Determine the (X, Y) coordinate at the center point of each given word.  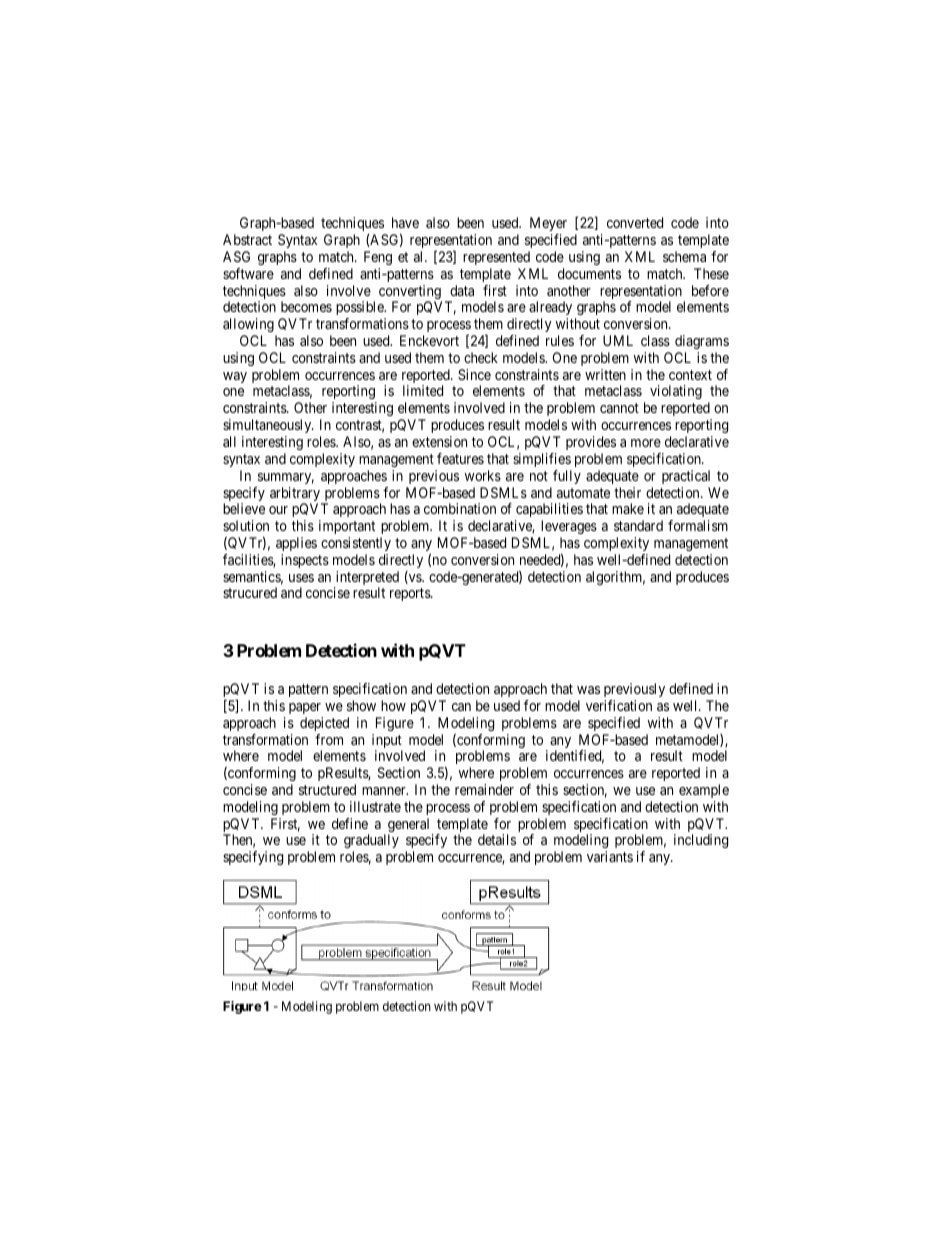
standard (638, 525)
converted (635, 222)
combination (460, 508)
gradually (371, 843)
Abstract (247, 239)
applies (296, 544)
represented (496, 258)
